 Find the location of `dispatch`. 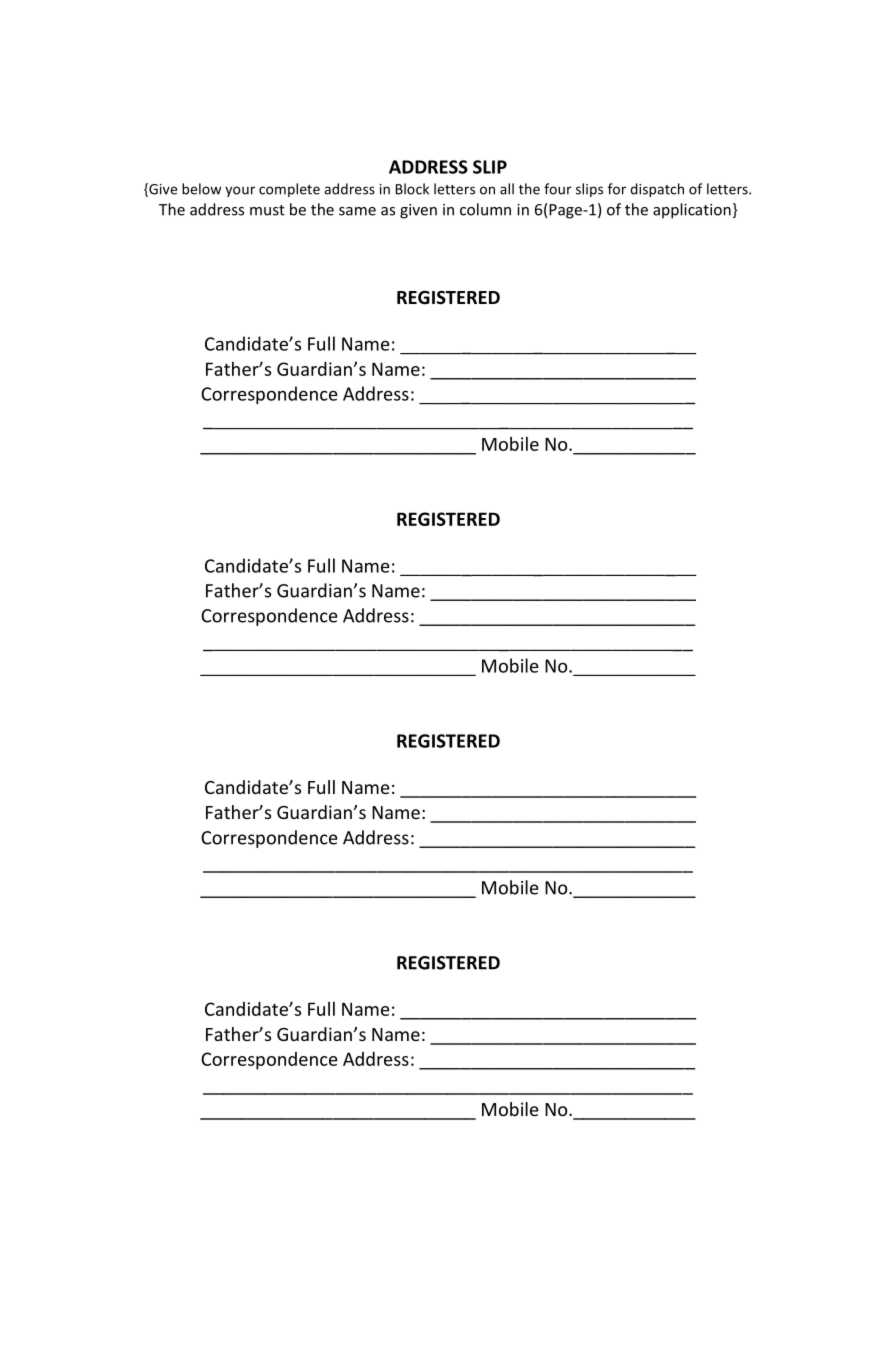

dispatch is located at coordinates (657, 190).
